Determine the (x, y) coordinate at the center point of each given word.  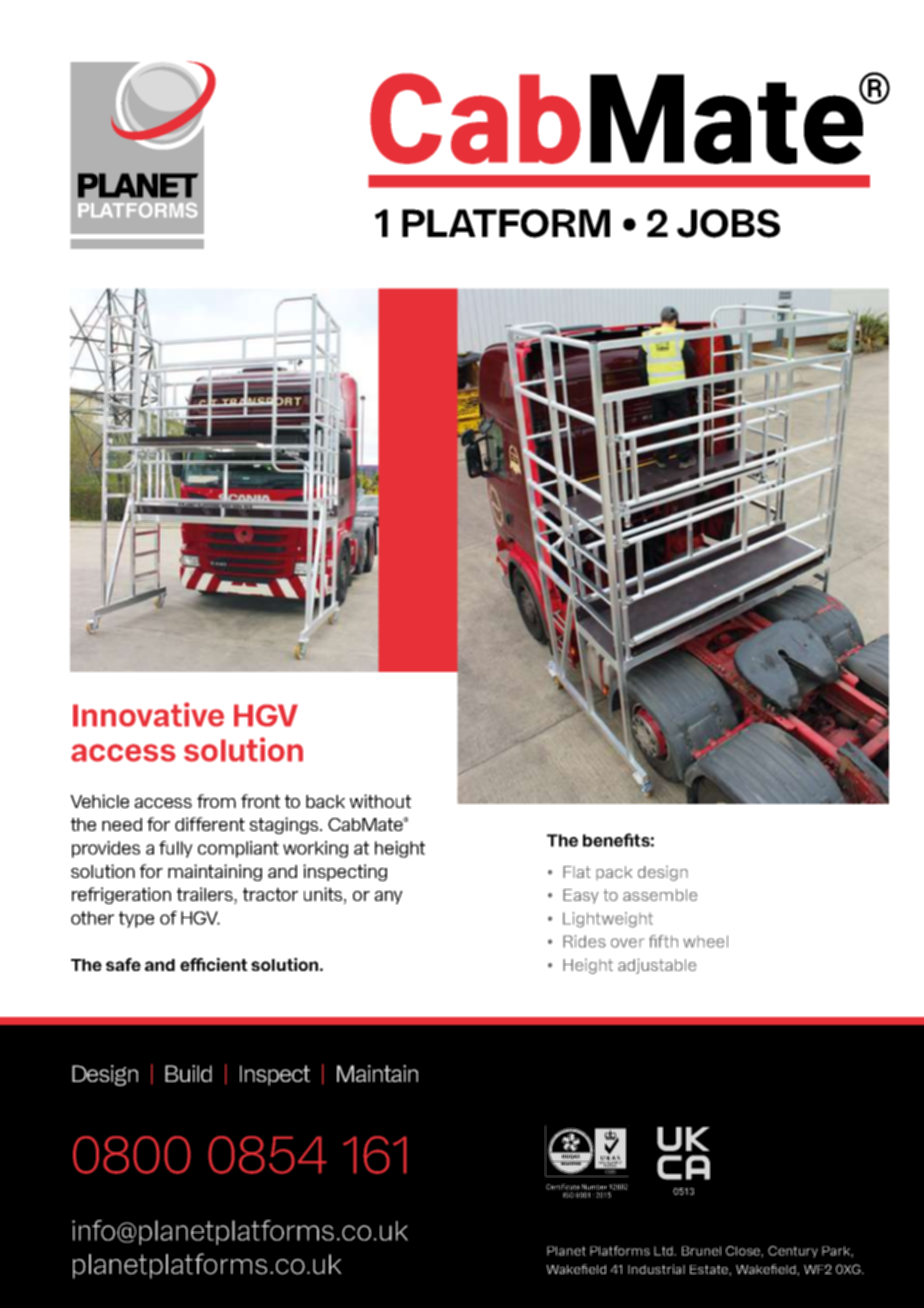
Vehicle (99, 801)
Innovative (148, 714)
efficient (214, 964)
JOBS (728, 223)
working (315, 849)
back (325, 801)
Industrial (656, 1269)
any (388, 897)
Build (188, 1073)
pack (614, 873)
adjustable (657, 966)
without (380, 801)
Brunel (701, 1251)
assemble (660, 895)
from (216, 801)
